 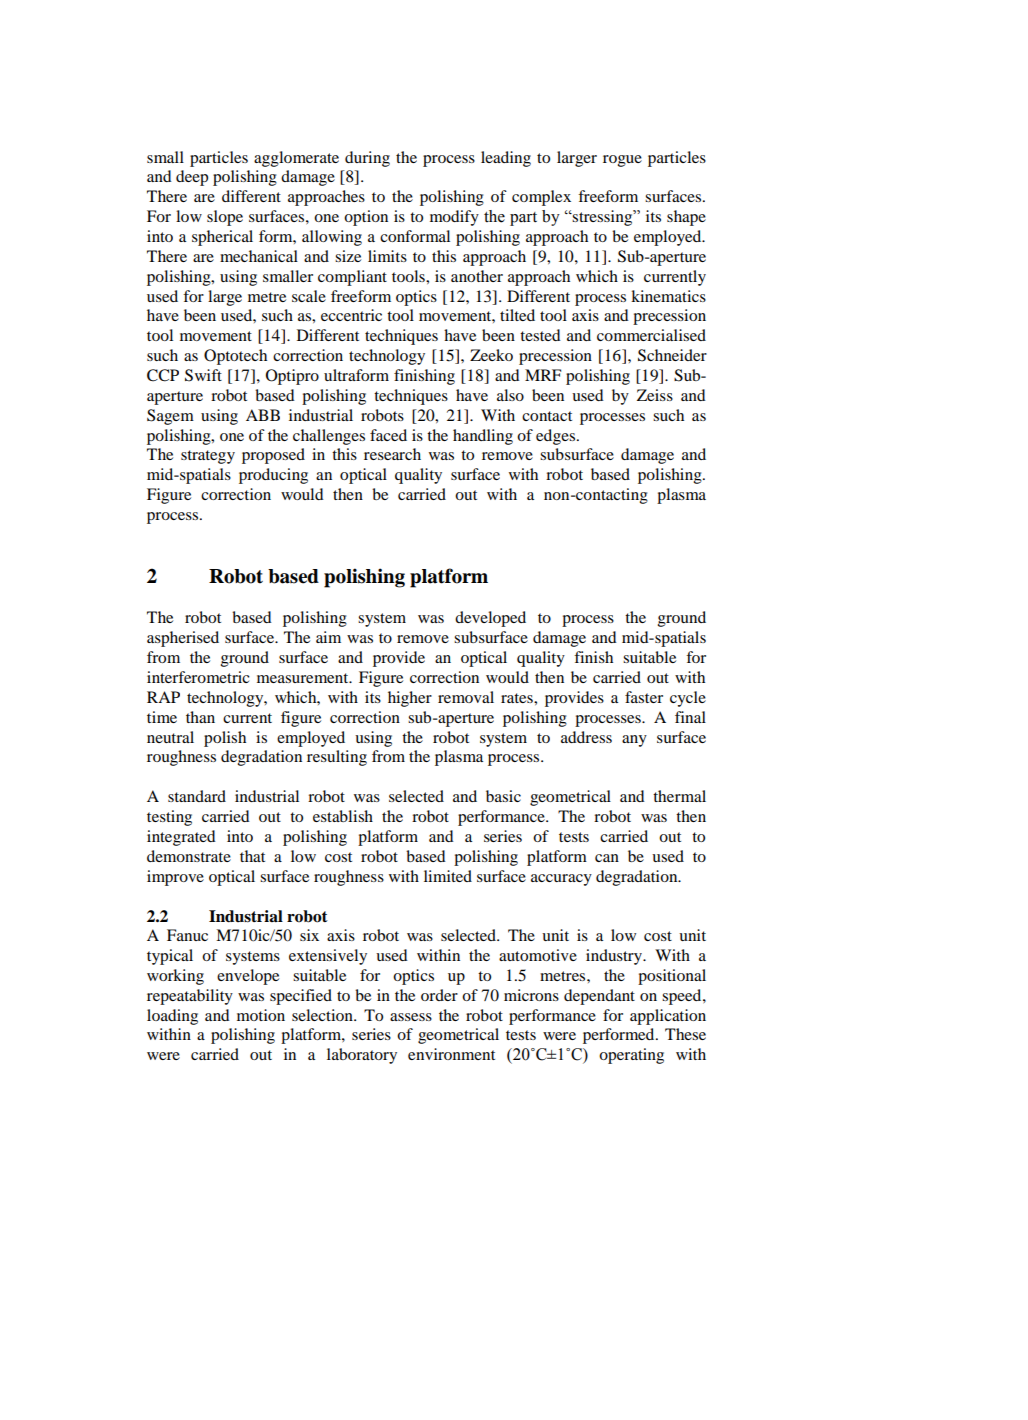 I want to click on edges, so click(x=557, y=437).
